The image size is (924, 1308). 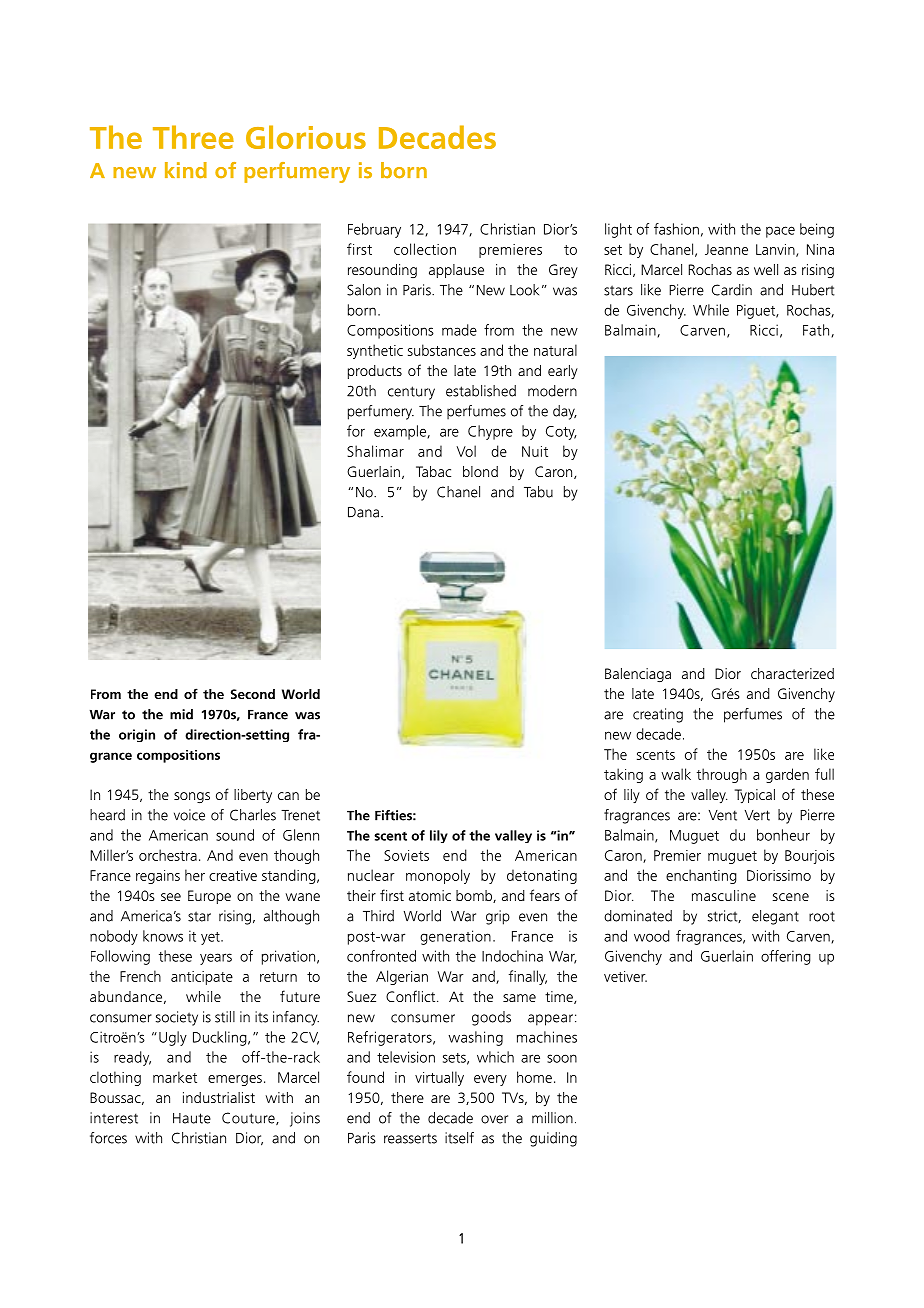 I want to click on day, so click(x=565, y=412).
